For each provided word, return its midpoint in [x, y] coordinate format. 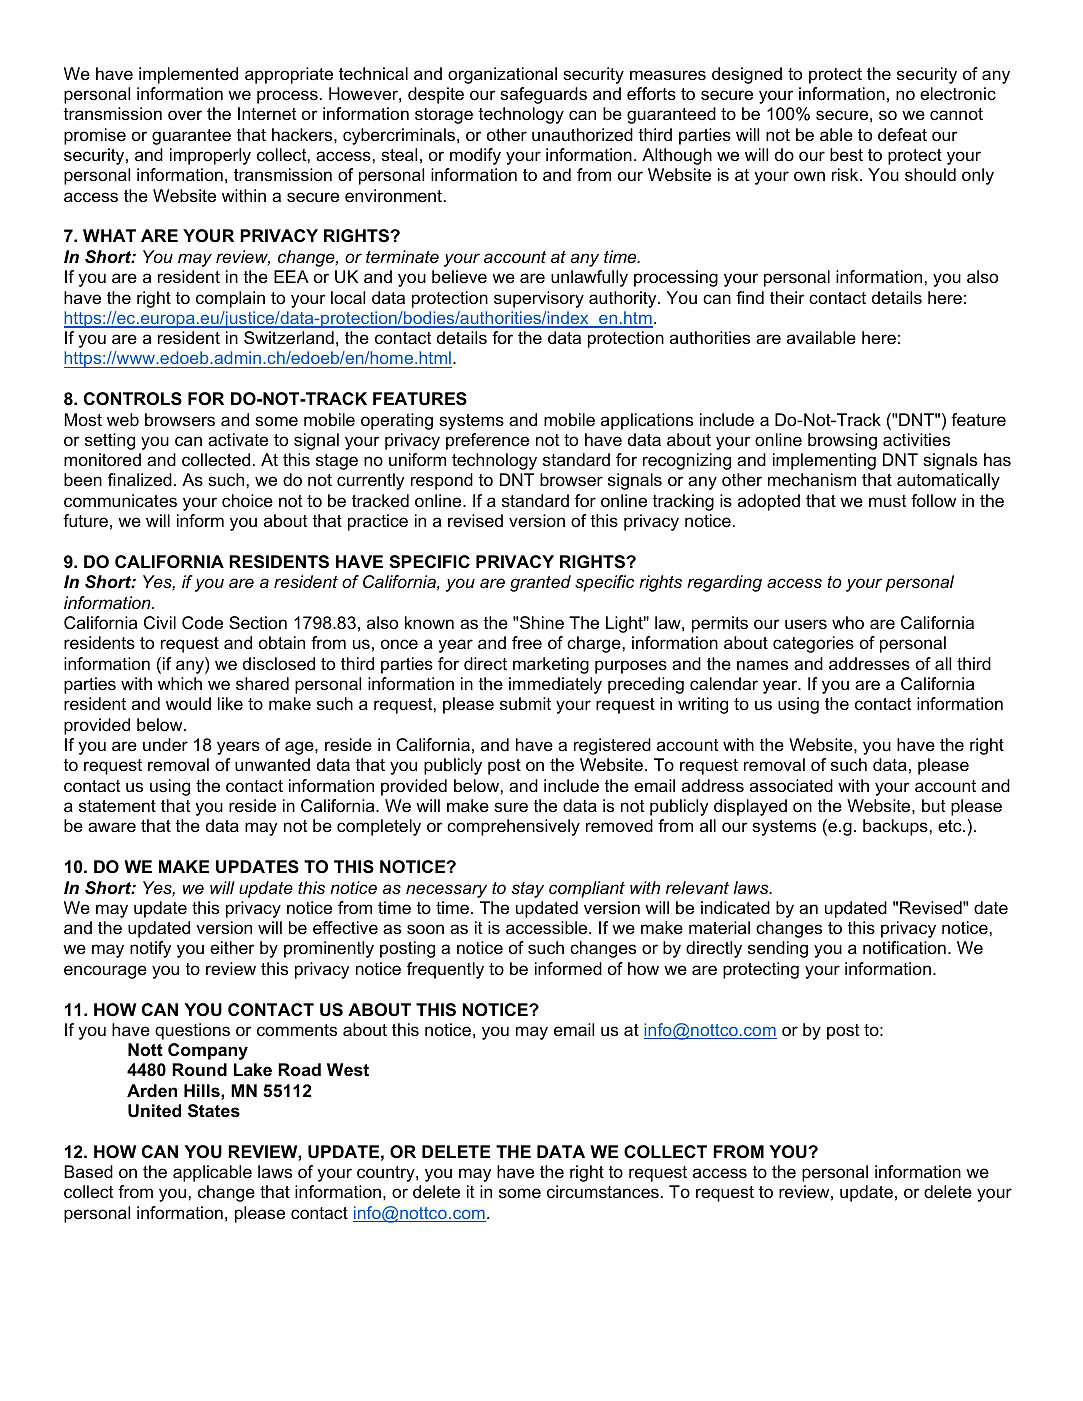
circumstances [603, 1192]
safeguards [543, 95]
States [214, 1111]
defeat [902, 134]
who [848, 623]
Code [202, 623]
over [185, 115]
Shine [542, 623]
